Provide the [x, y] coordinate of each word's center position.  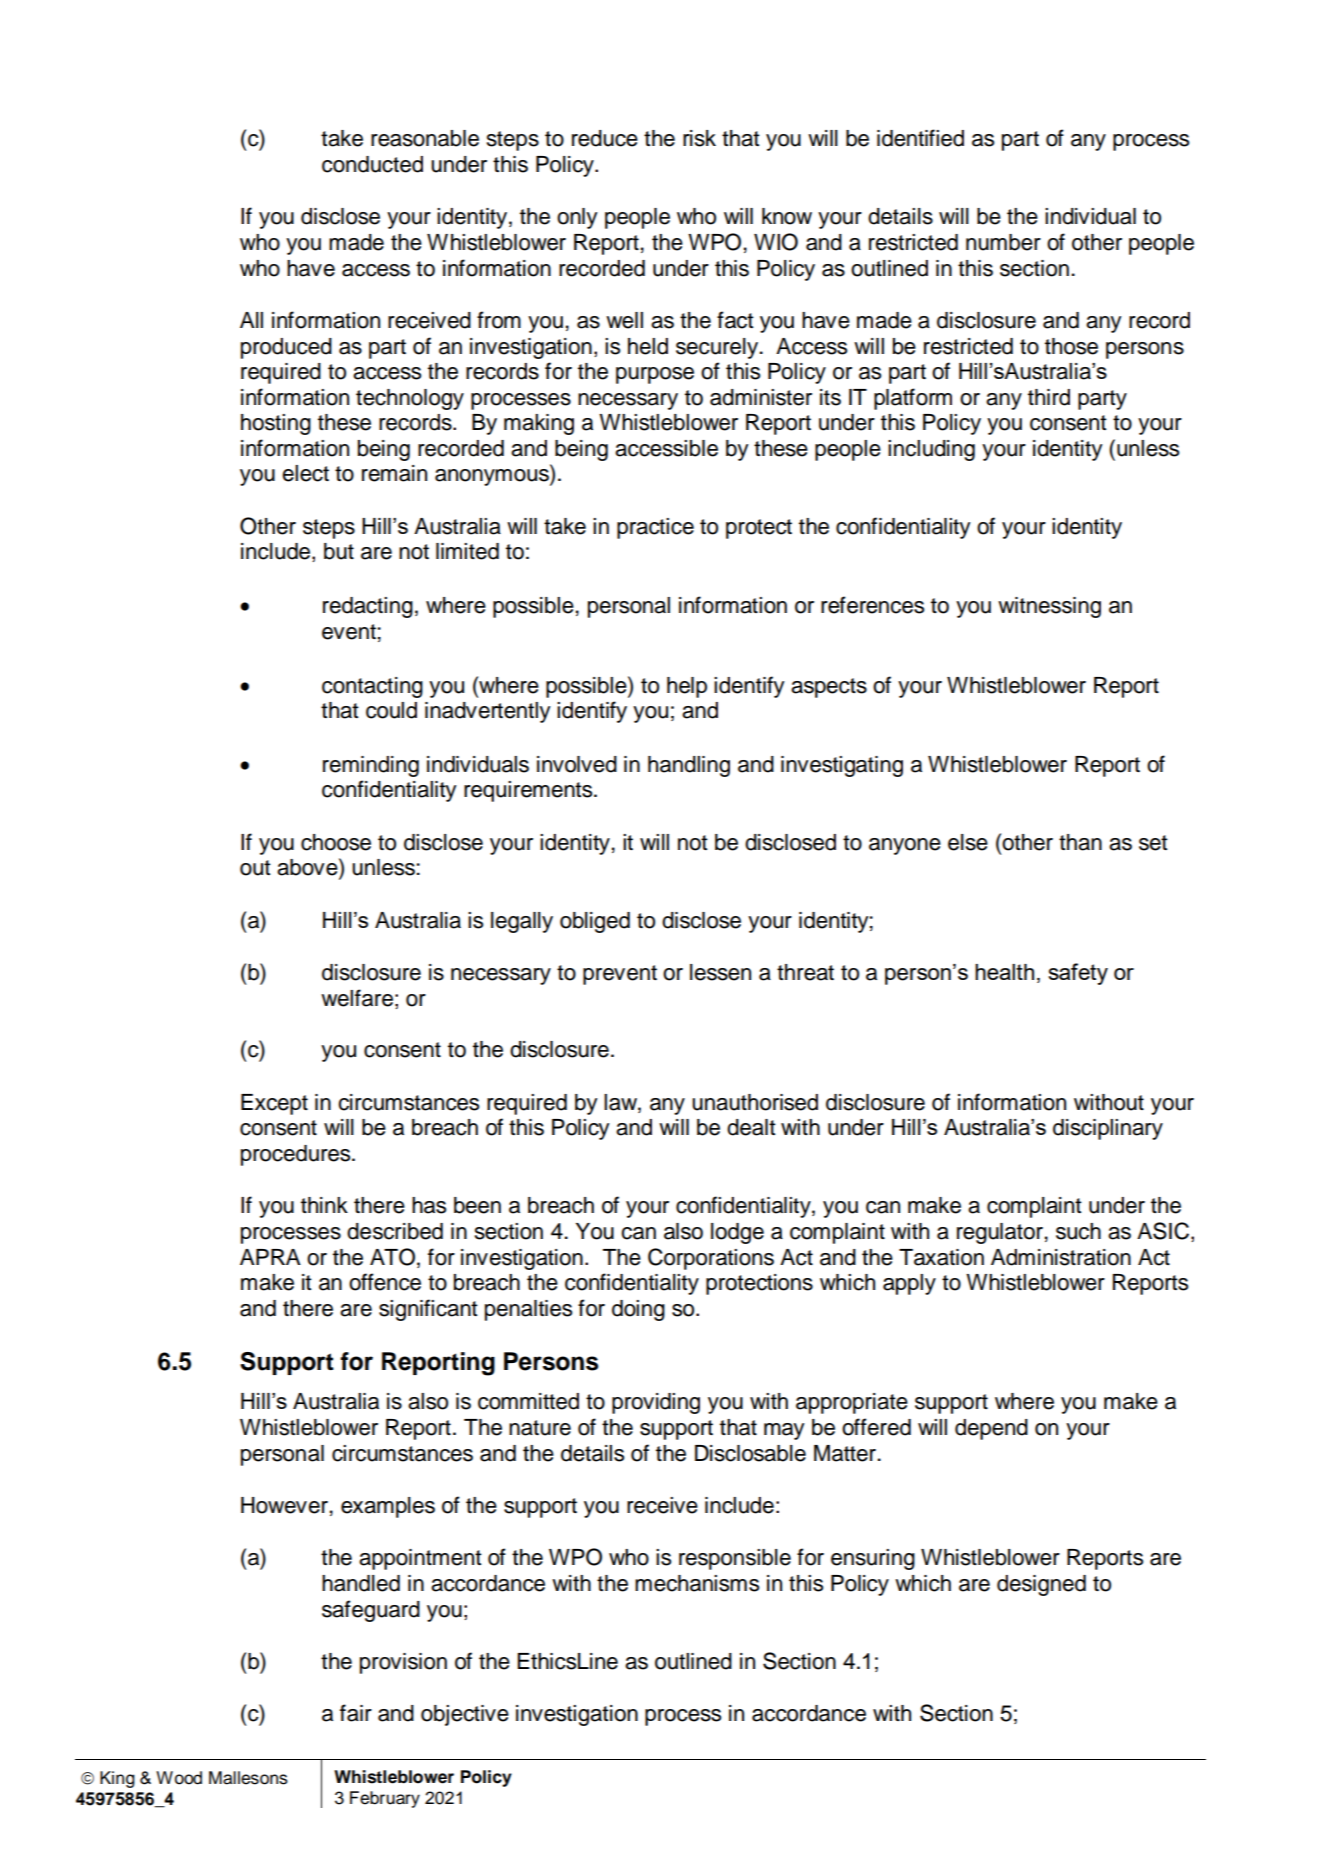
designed [1041, 1585]
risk [699, 138]
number [1003, 242]
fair [356, 1713]
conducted [372, 164]
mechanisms [697, 1583]
